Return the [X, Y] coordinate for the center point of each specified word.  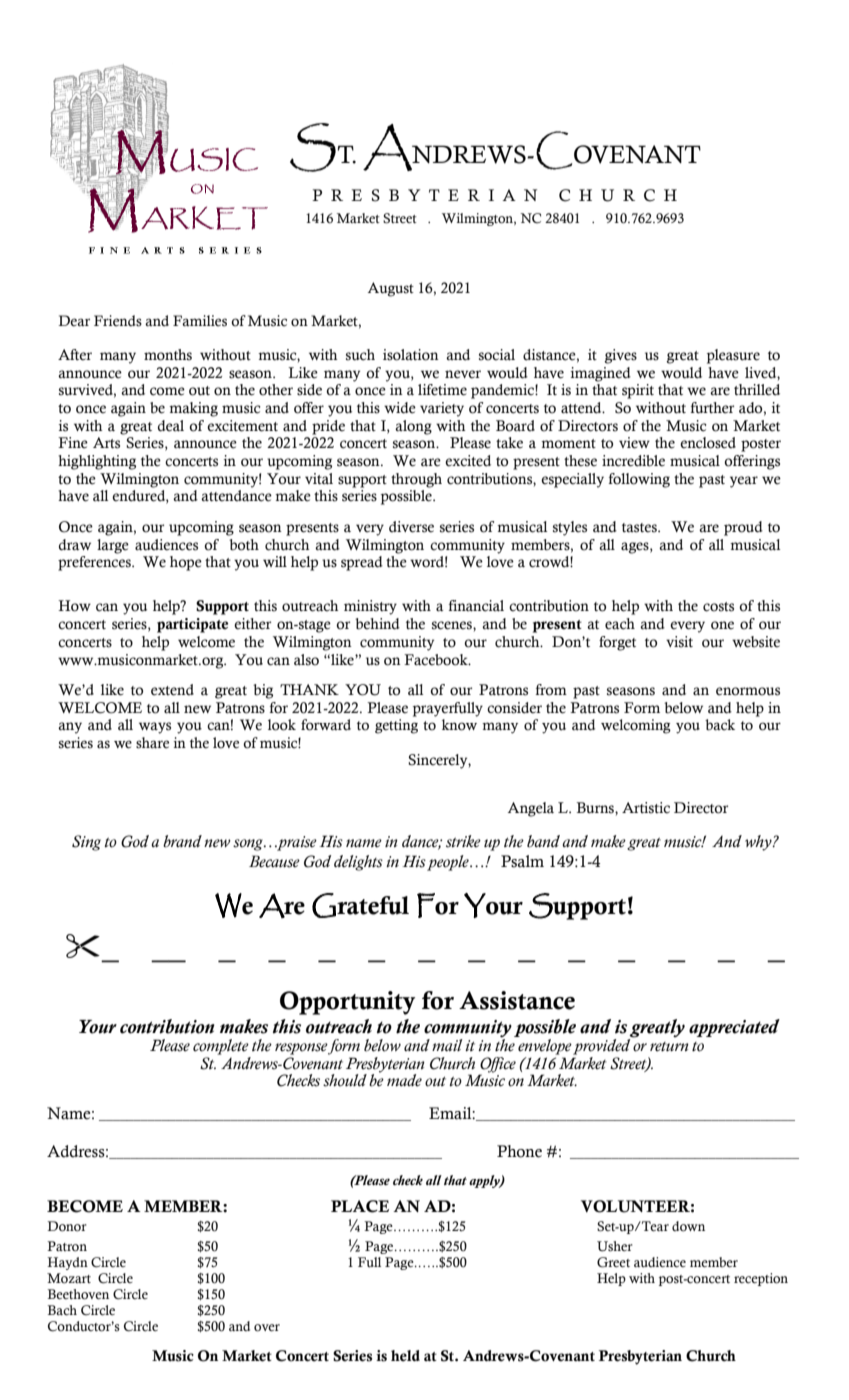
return [669, 1047]
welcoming [636, 726]
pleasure [733, 356]
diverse [411, 527]
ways [155, 728]
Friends [118, 321]
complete [221, 1047]
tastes [640, 528]
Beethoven [78, 1294]
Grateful [360, 905]
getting [396, 726]
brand [182, 841]
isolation [411, 355]
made [404, 1080]
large [113, 546]
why [759, 843]
